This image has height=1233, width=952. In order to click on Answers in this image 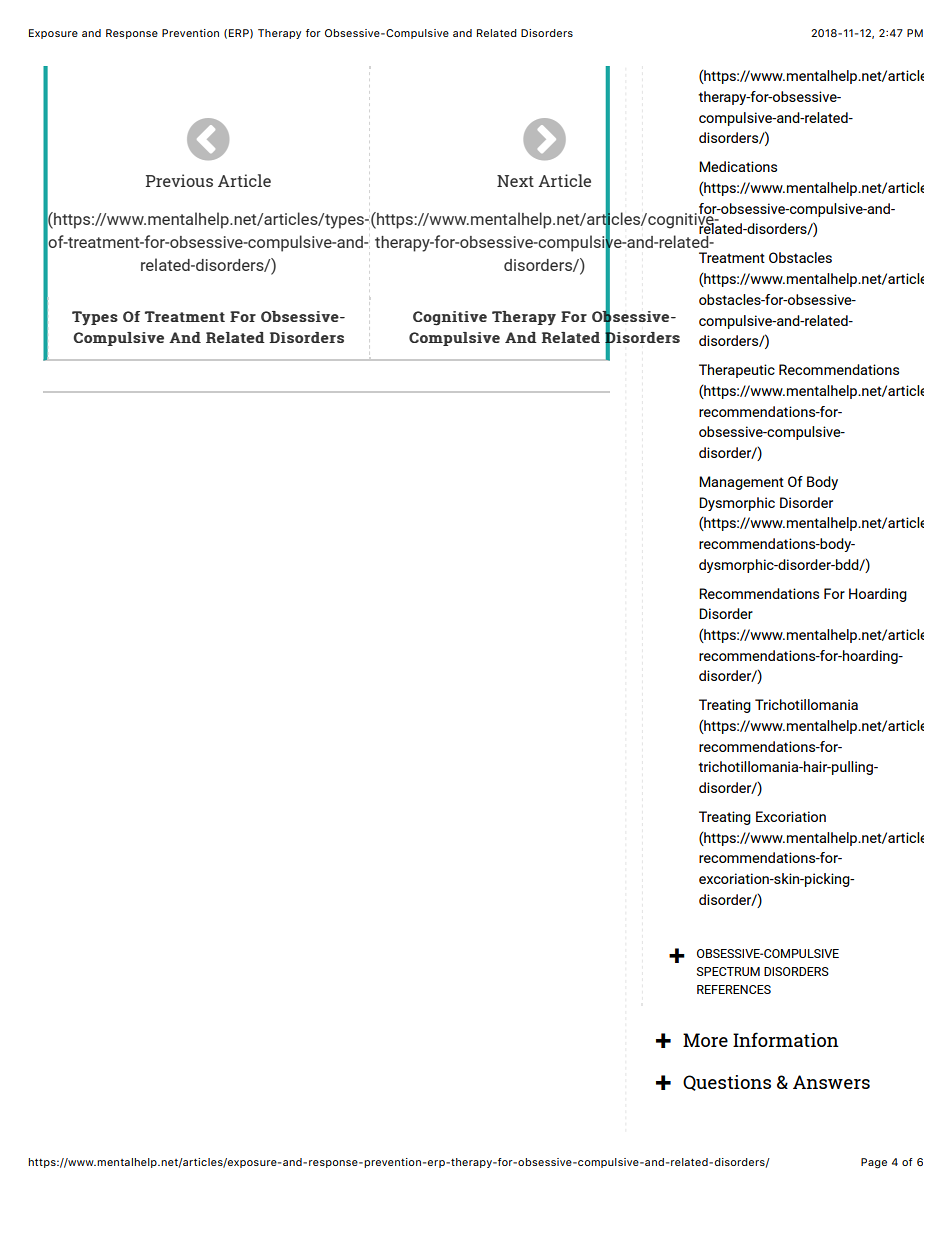, I will do `click(831, 1082)`.
